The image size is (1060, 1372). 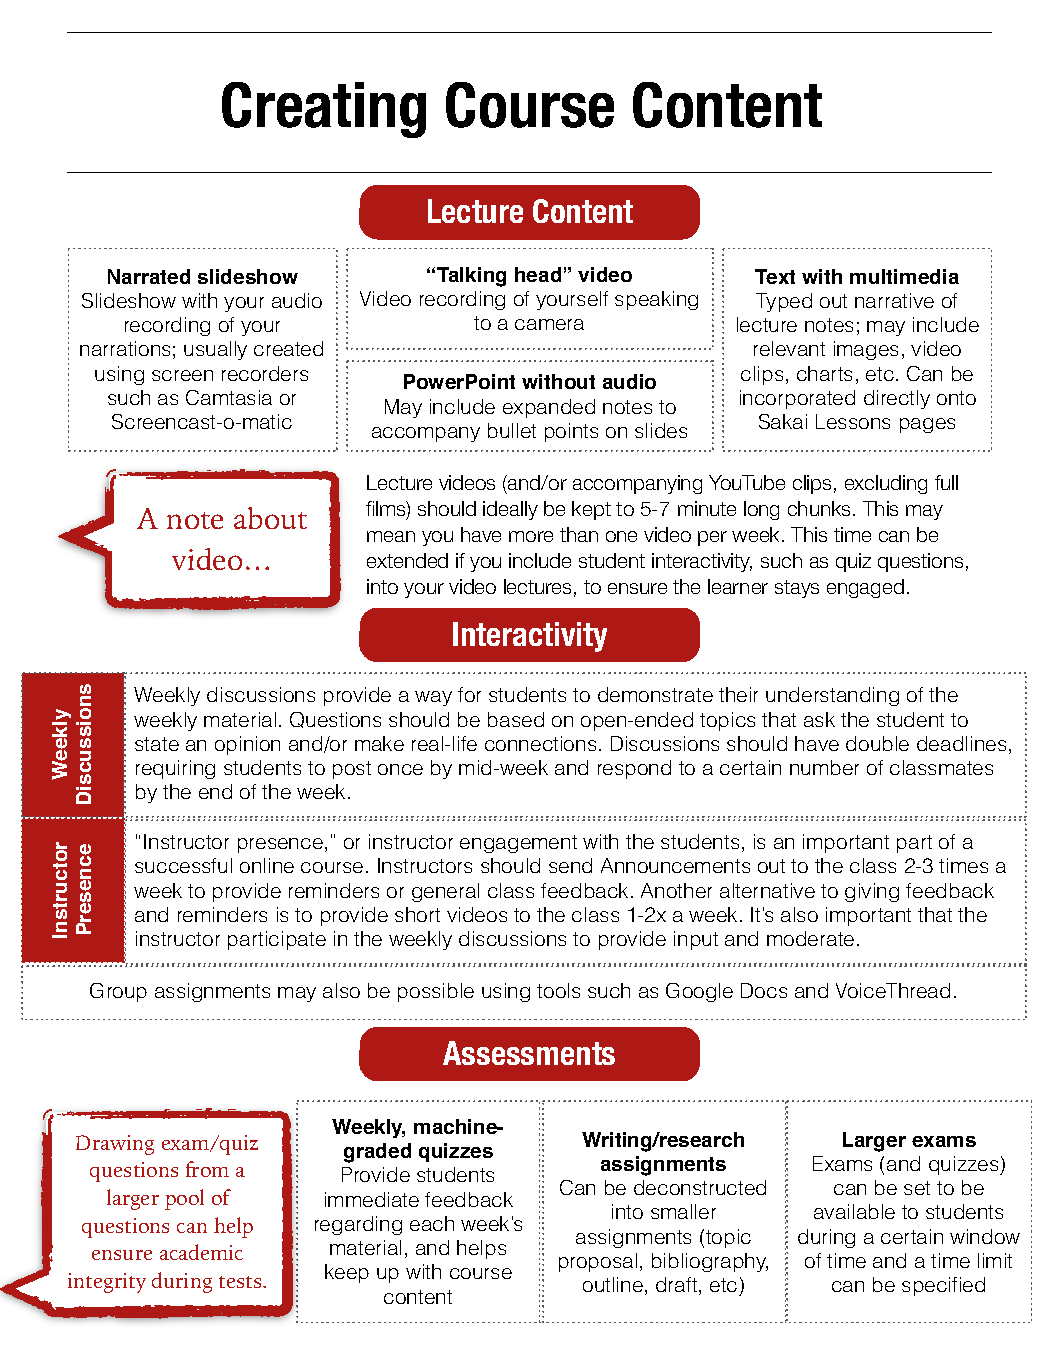 I want to click on opinion, so click(x=247, y=745).
